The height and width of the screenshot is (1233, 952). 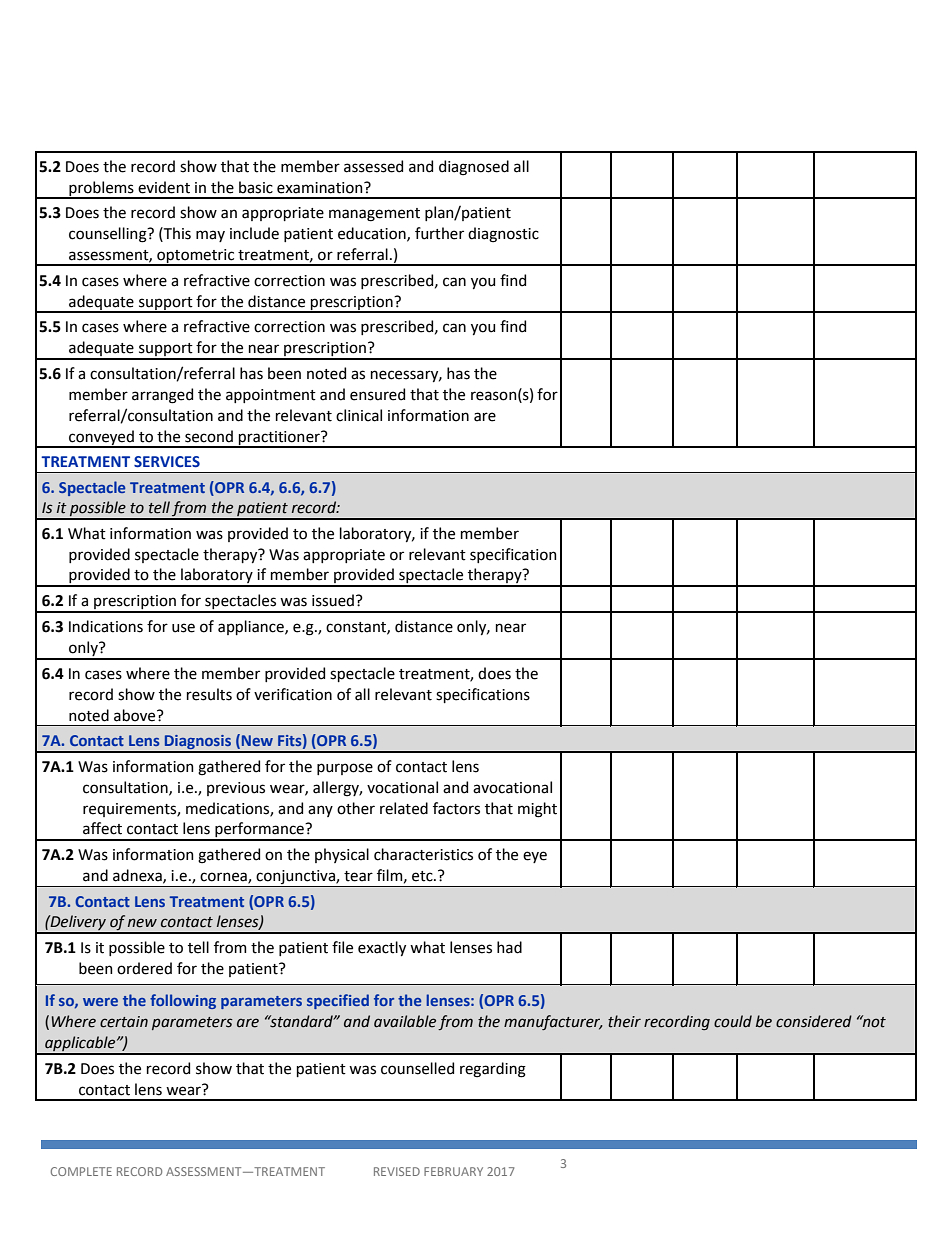 What do you see at coordinates (474, 168) in the screenshot?
I see `diagnosed` at bounding box center [474, 168].
